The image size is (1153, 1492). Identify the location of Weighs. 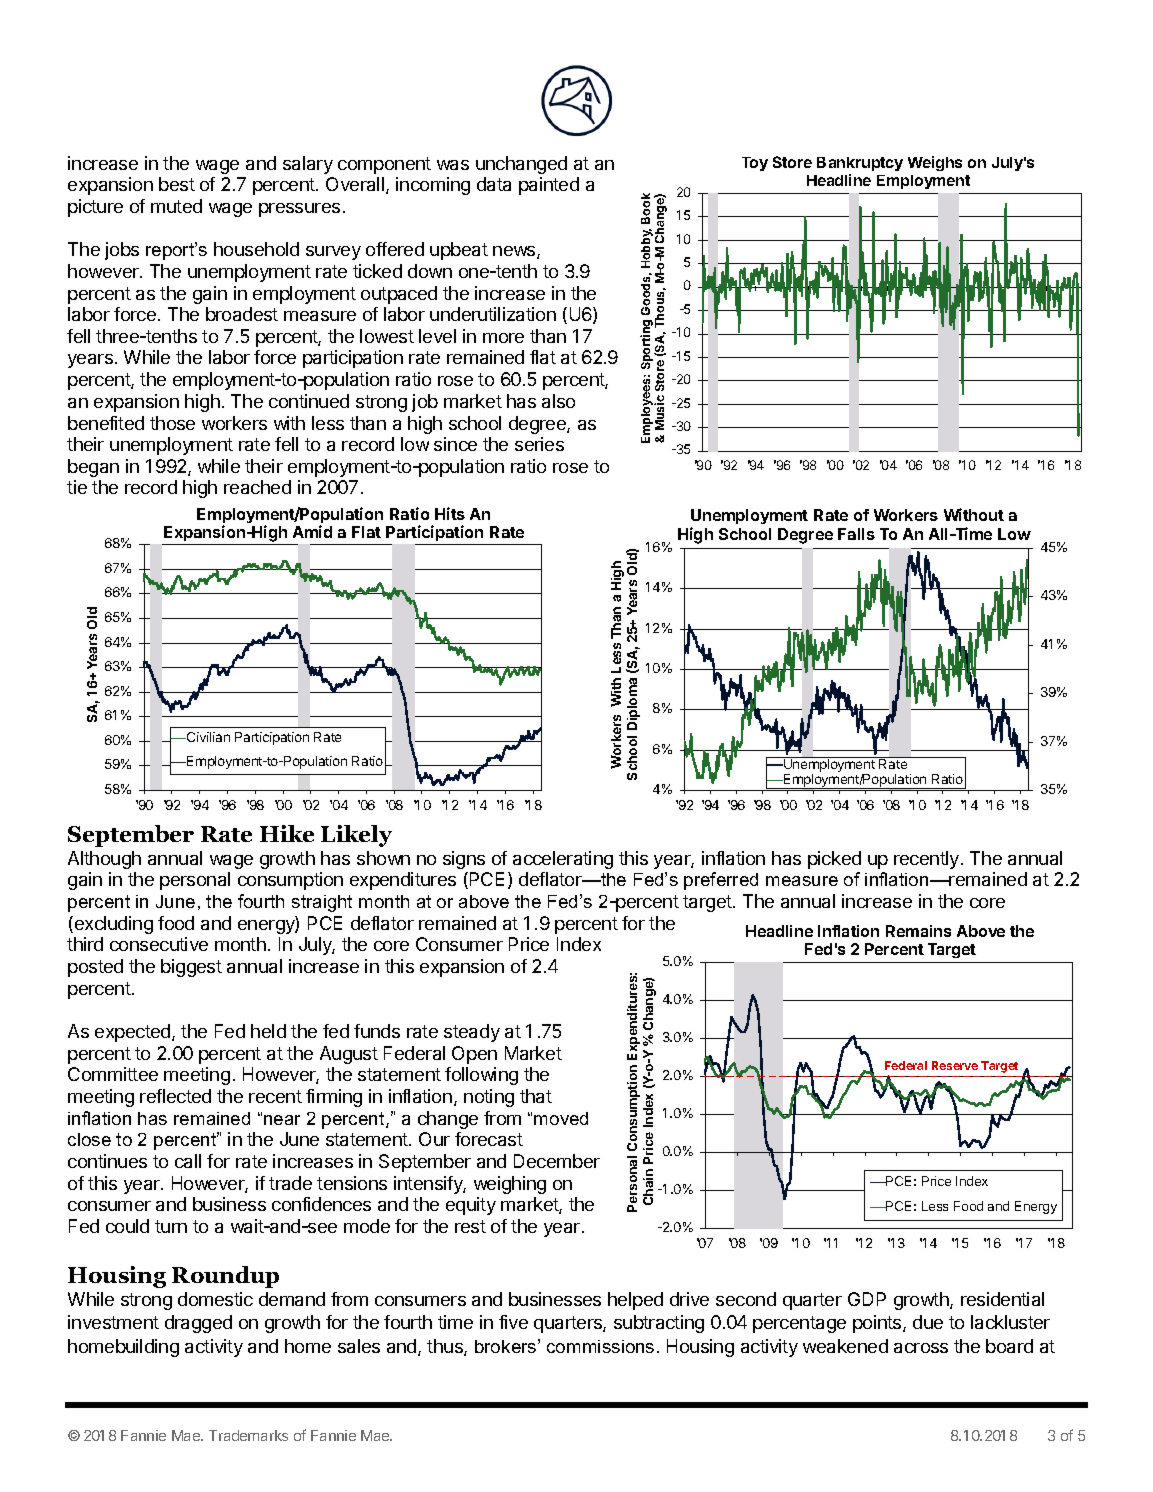
(935, 163).
